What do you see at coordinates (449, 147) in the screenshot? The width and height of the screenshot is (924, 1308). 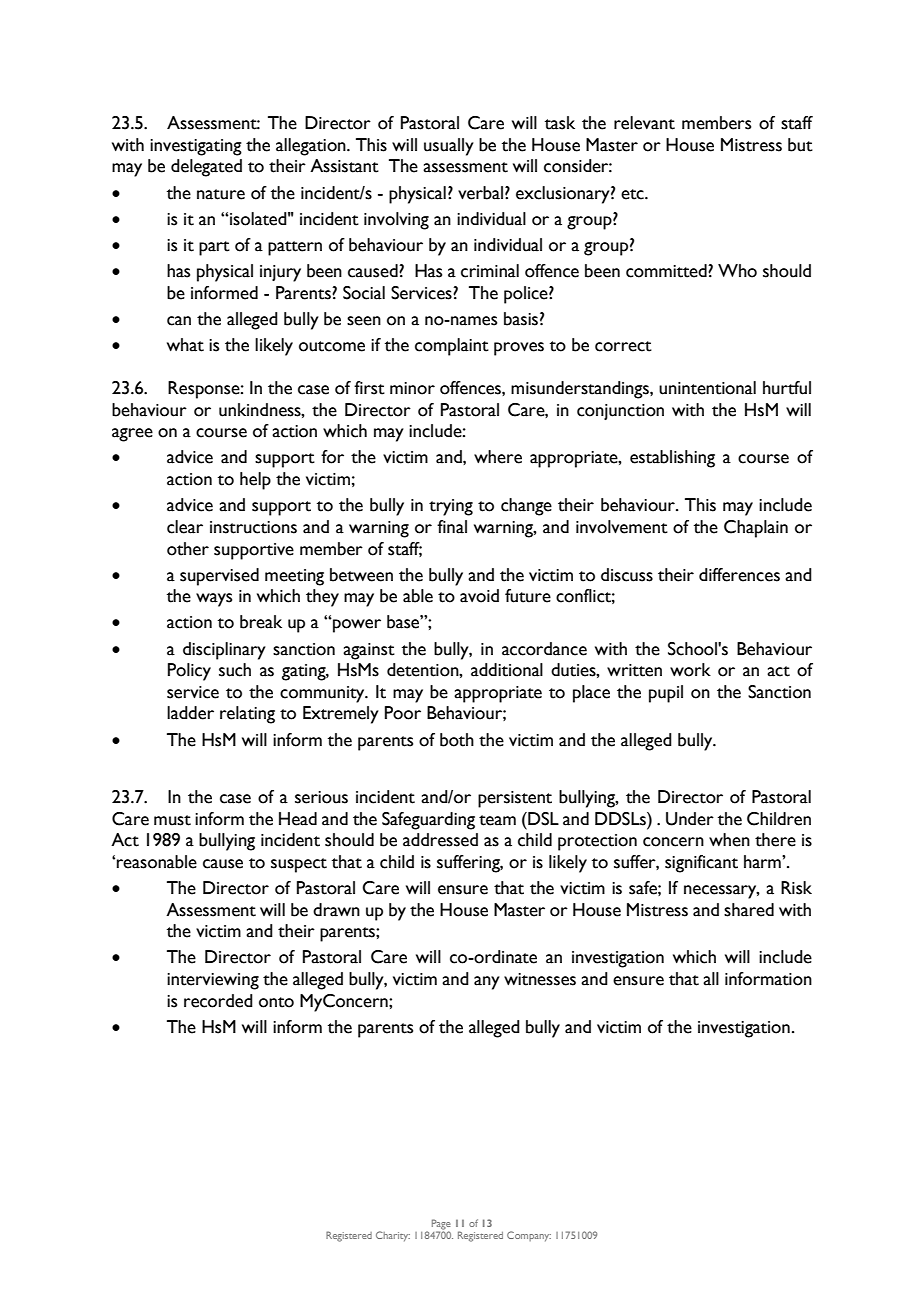 I see `usually` at bounding box center [449, 147].
